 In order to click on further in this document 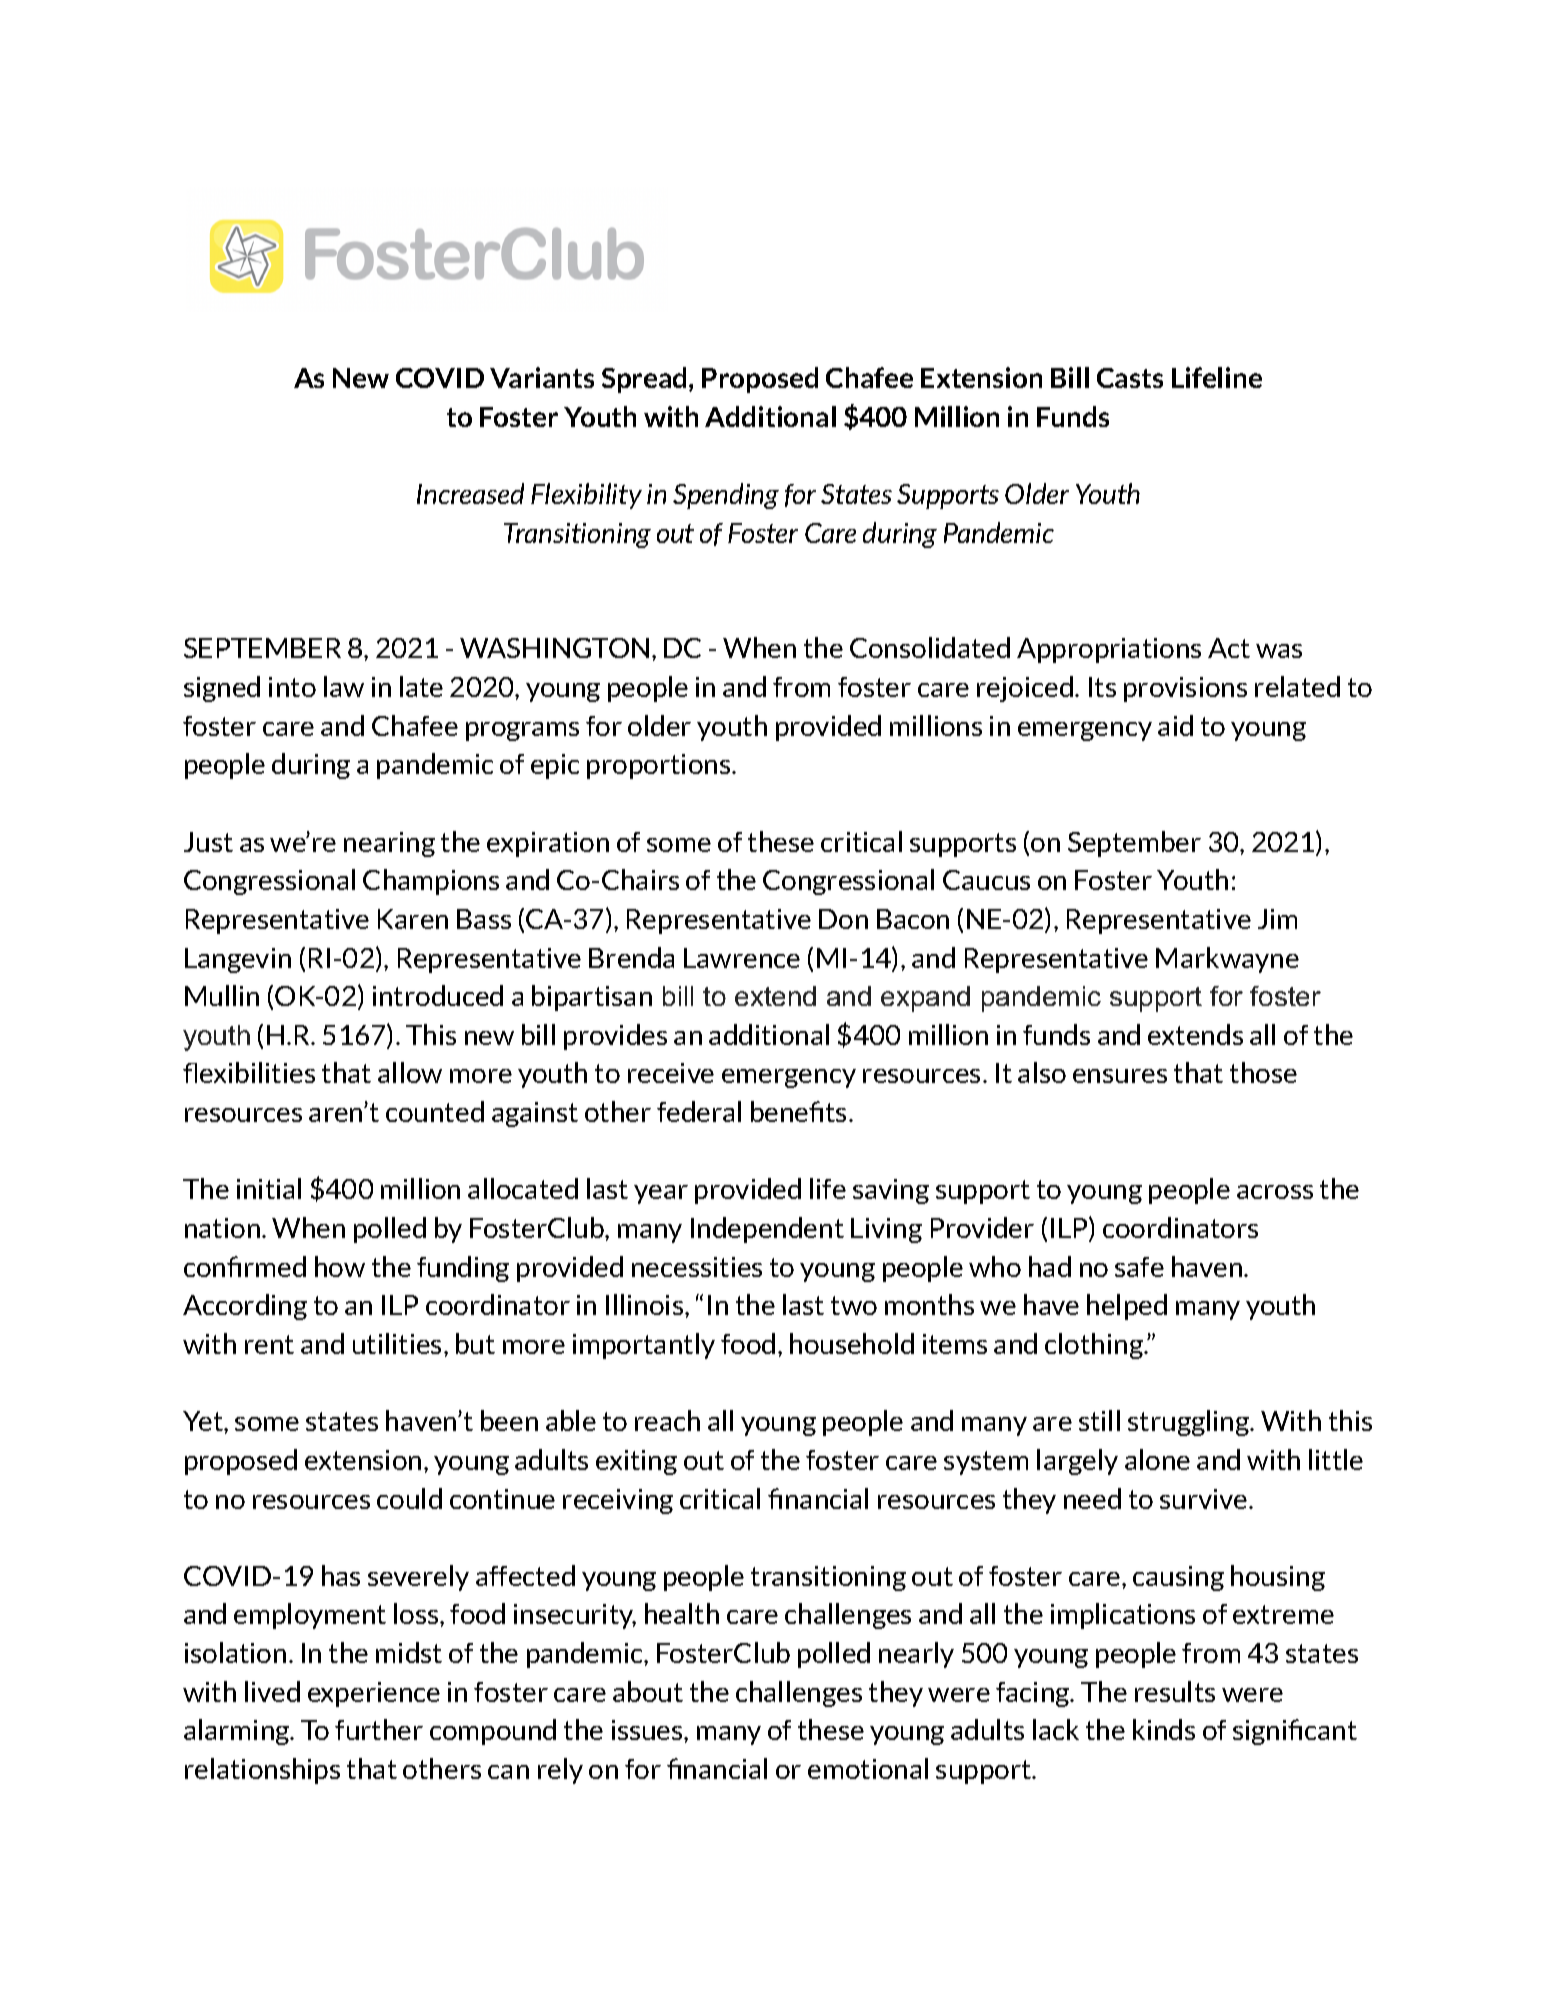, I will do `click(379, 1729)`.
